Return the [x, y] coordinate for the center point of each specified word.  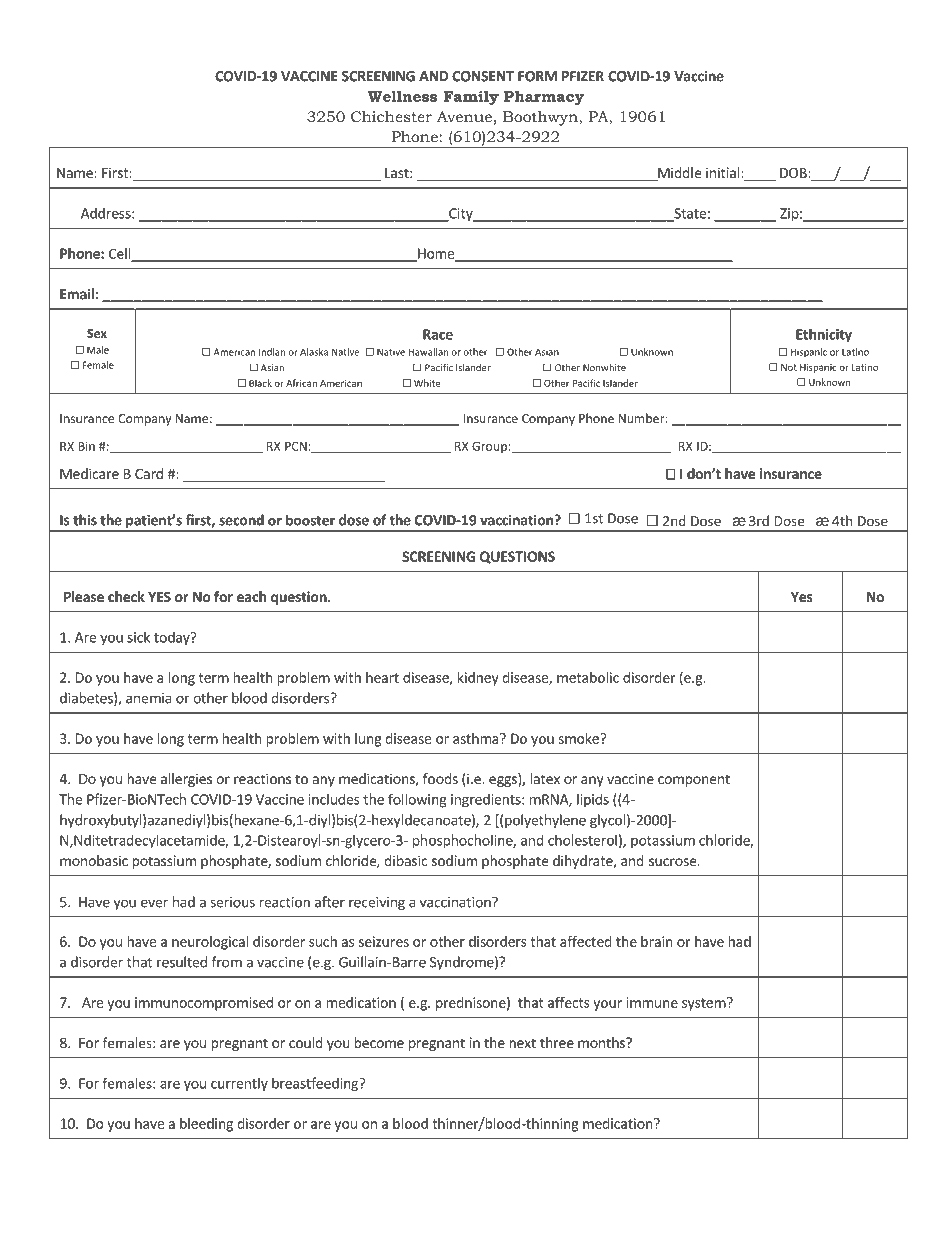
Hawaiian [428, 352]
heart [382, 677]
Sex [97, 333]
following [417, 801]
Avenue [464, 116]
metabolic [588, 677]
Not [789, 367]
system [704, 1004]
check [126, 596]
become [379, 1042]
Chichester [391, 116]
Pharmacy [544, 98]
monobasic [94, 860]
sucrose [673, 862]
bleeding [206, 1125]
